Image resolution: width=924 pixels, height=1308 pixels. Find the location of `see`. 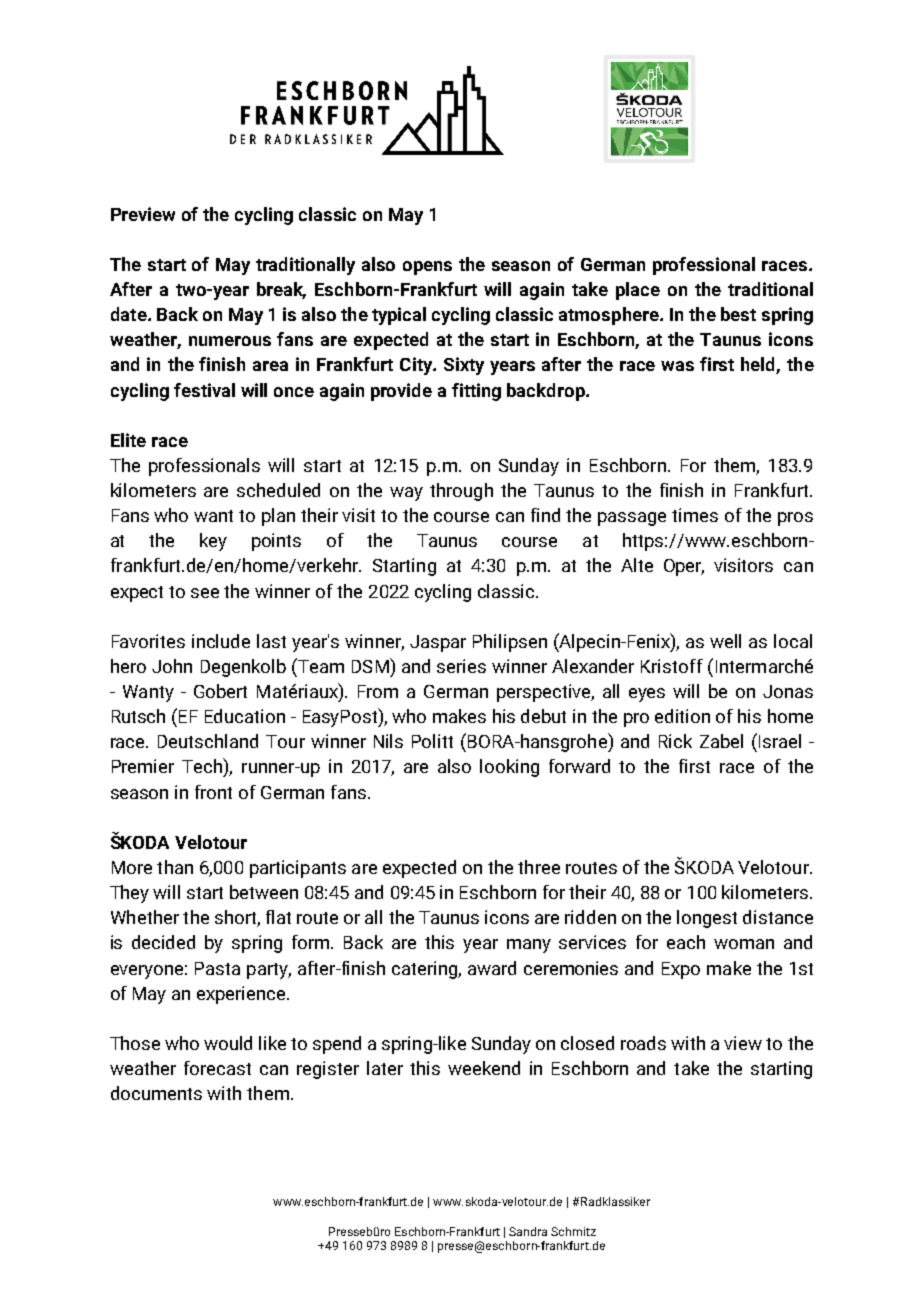

see is located at coordinates (205, 593).
